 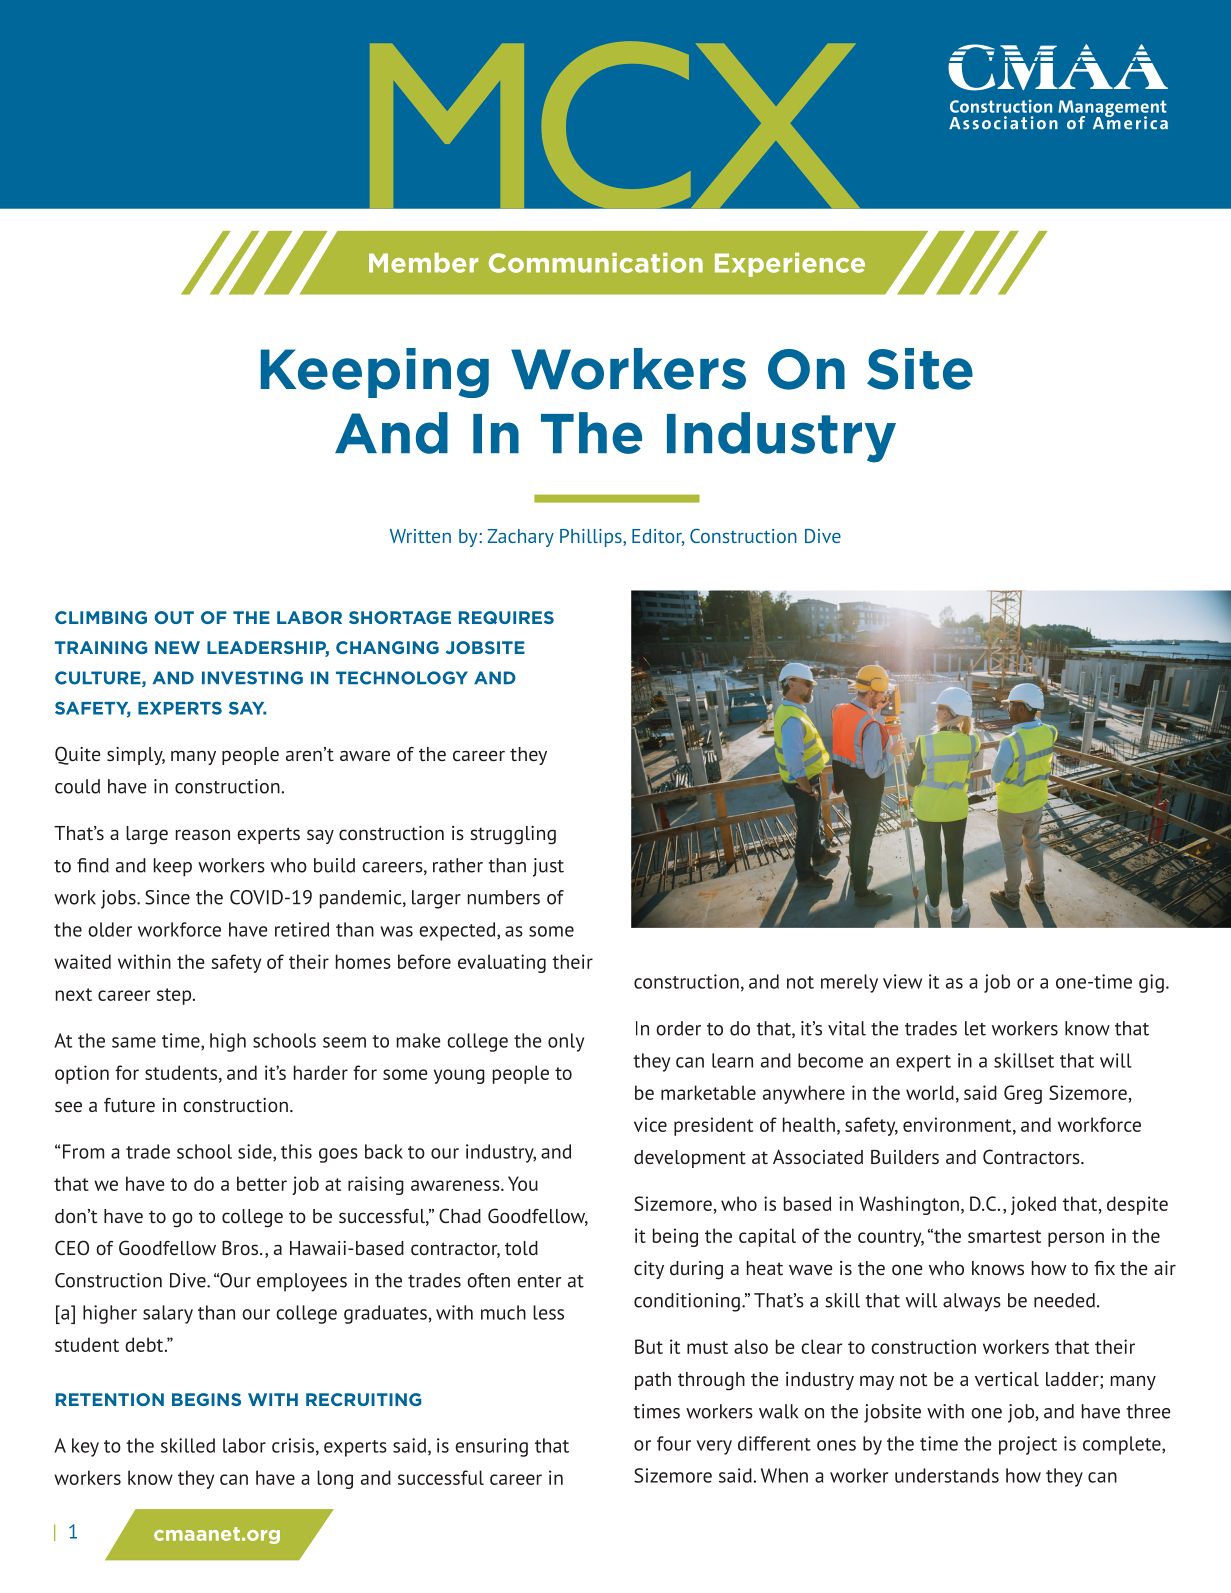 I want to click on same, so click(x=134, y=1042).
